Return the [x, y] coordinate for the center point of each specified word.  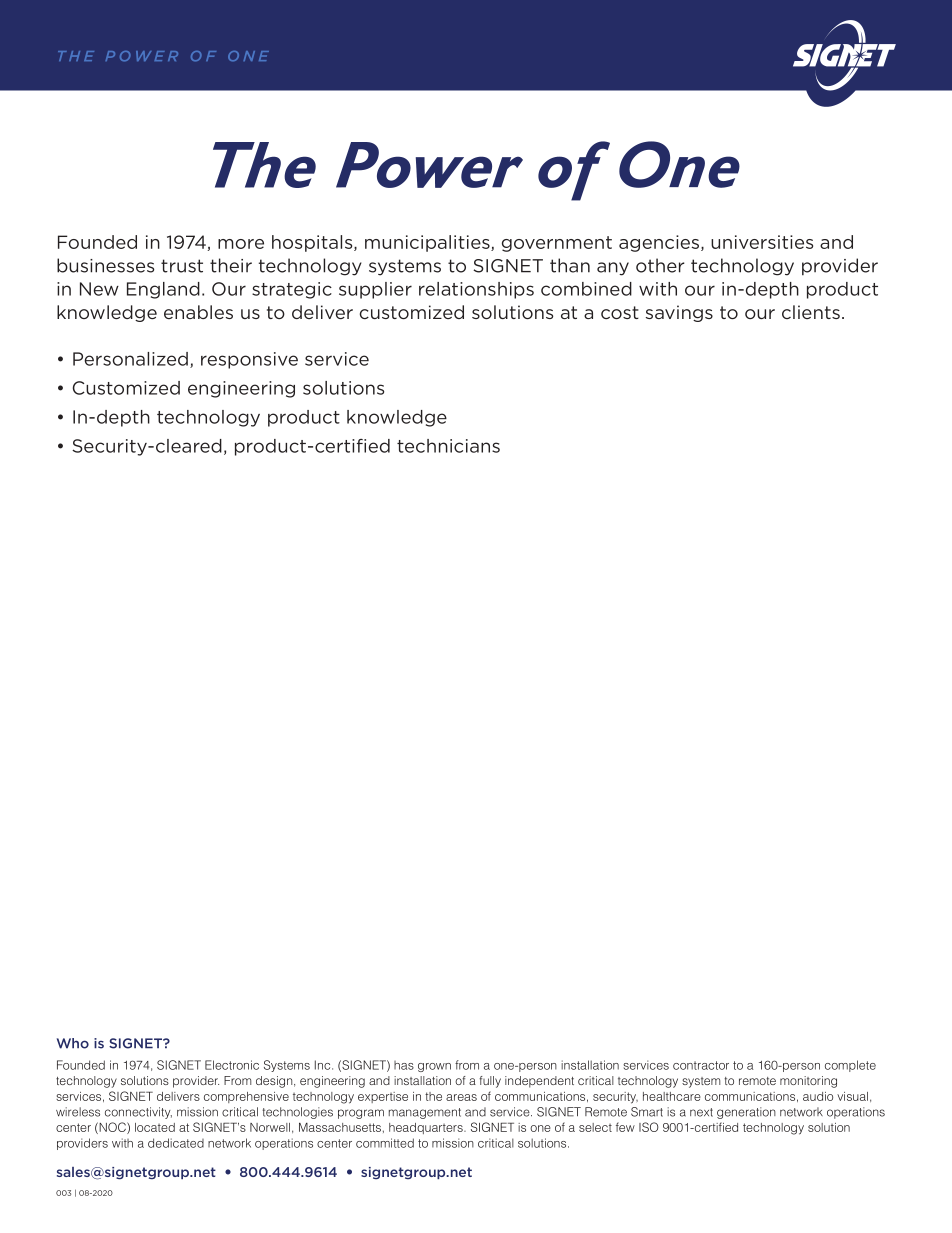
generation [746, 1113]
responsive [249, 360]
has [404, 1065]
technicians [448, 446]
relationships [476, 290]
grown [434, 1067]
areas [461, 1097]
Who [73, 1043]
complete [850, 1066]
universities [762, 242]
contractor [701, 1065]
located [155, 1127]
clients [811, 312]
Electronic [232, 1065]
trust [182, 266]
